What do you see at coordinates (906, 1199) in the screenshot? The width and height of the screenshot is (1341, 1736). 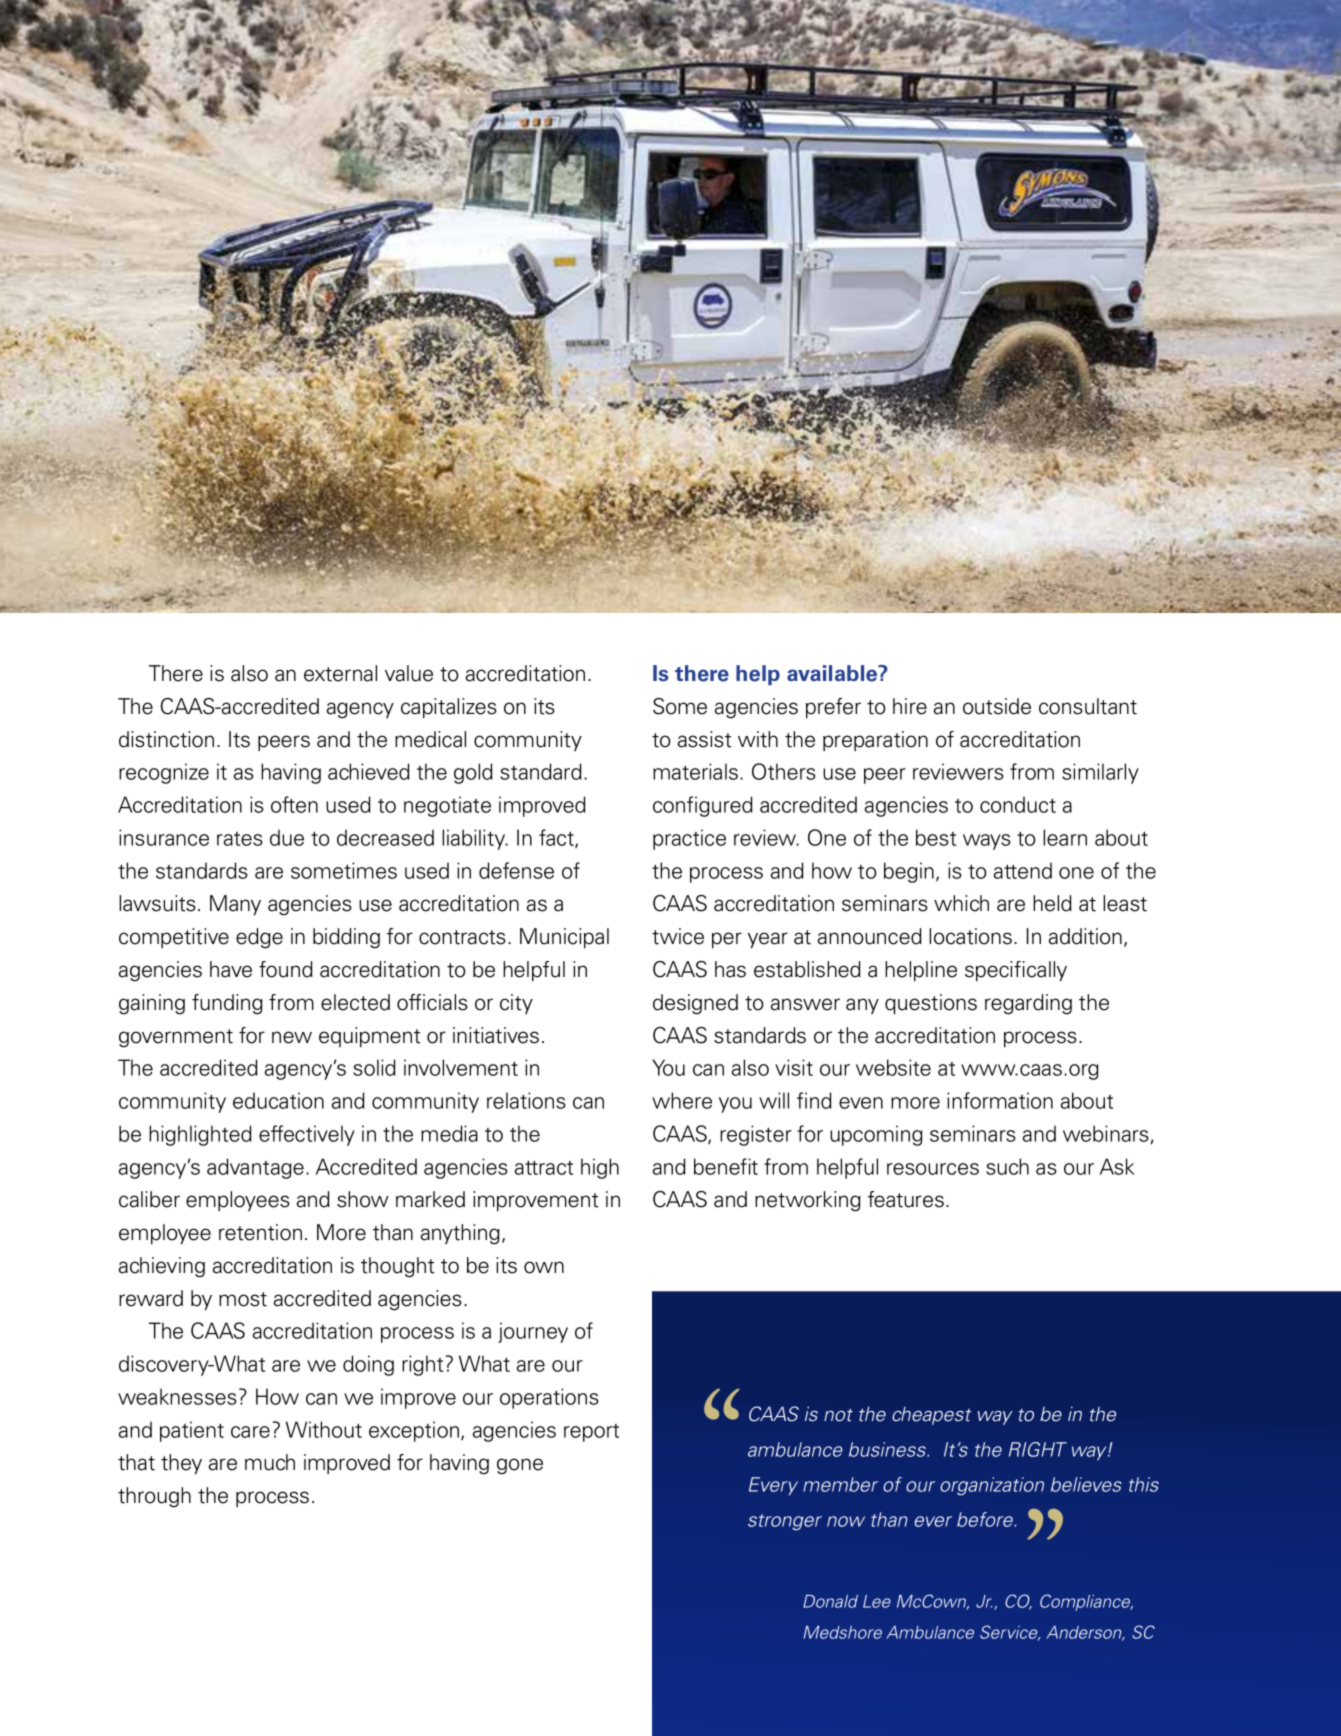 I see `features` at bounding box center [906, 1199].
